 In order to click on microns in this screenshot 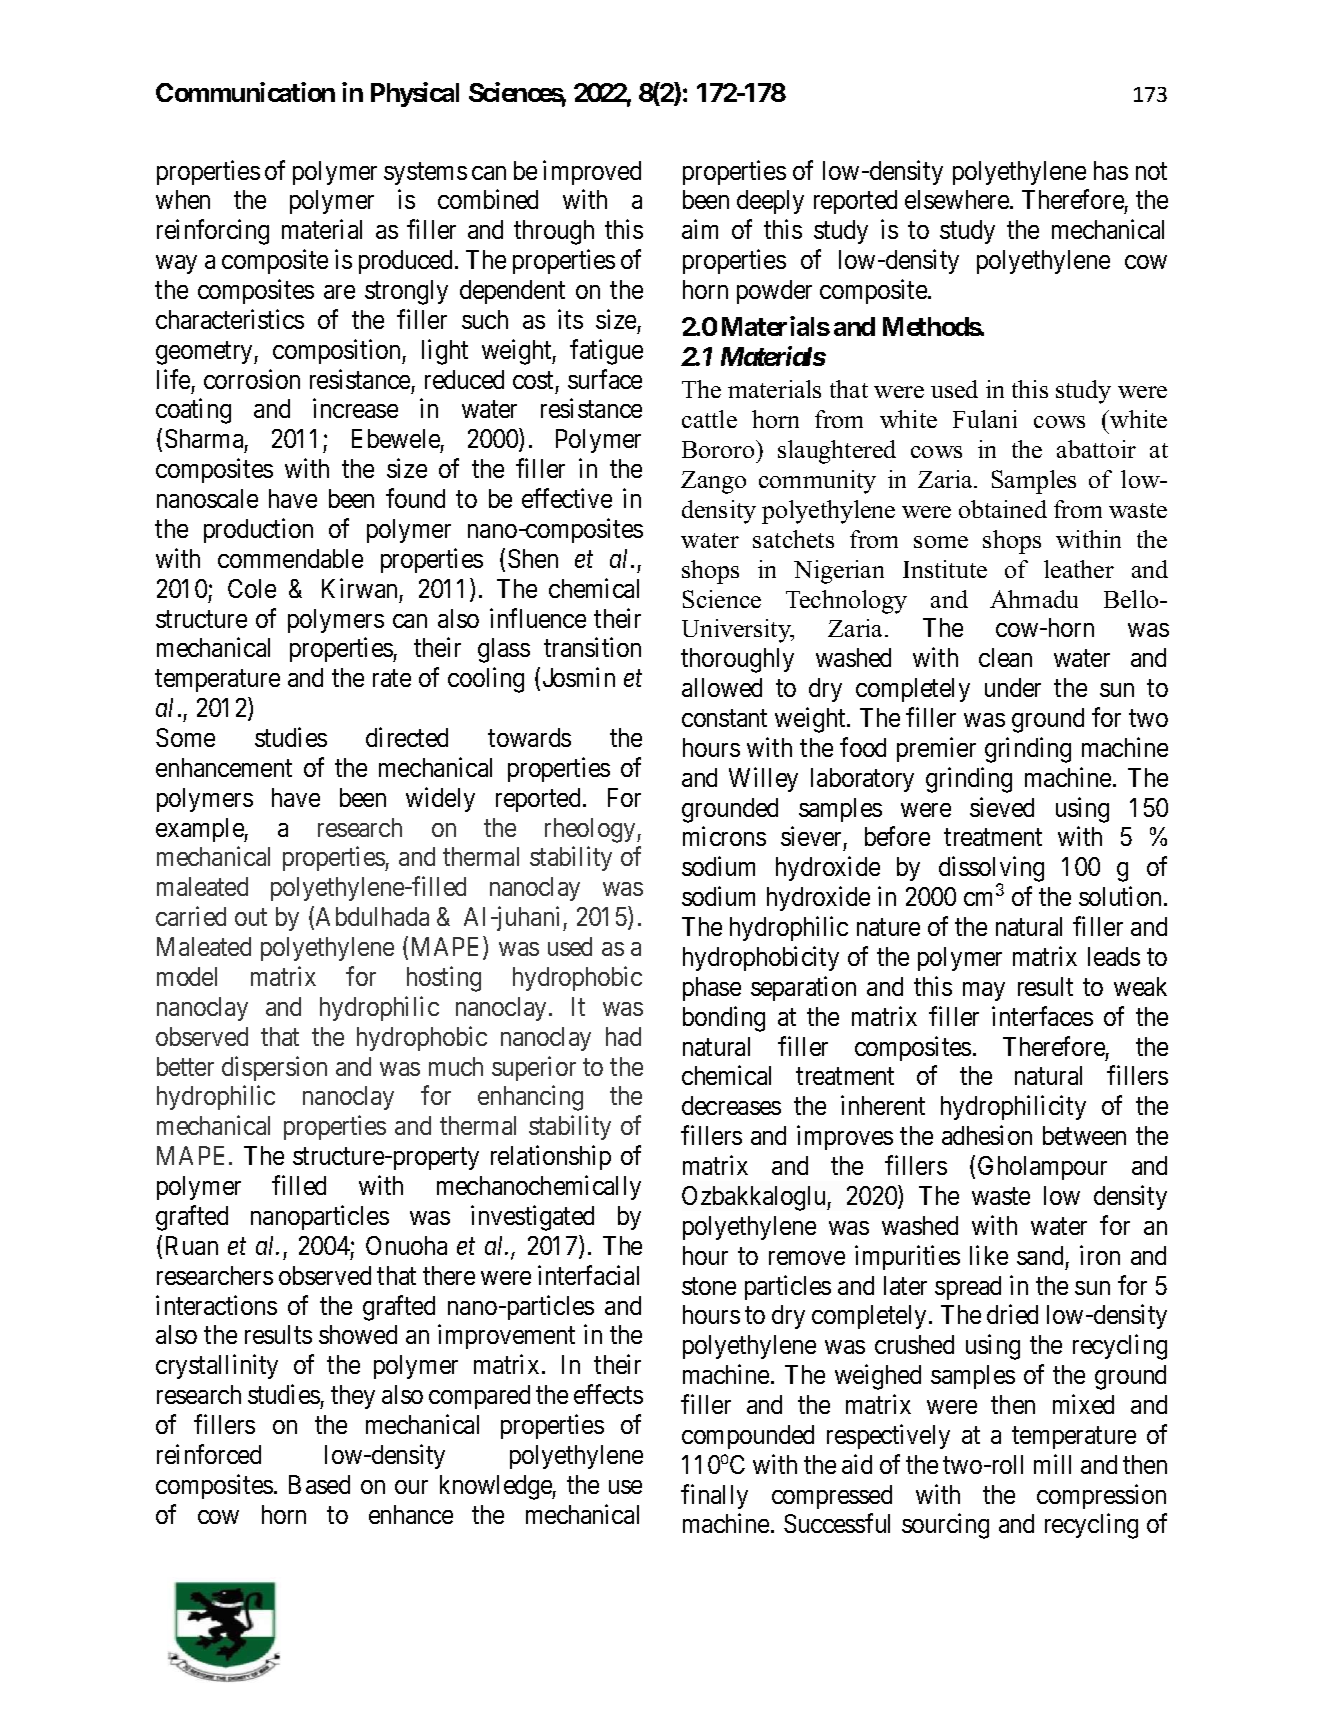, I will do `click(724, 836)`.
